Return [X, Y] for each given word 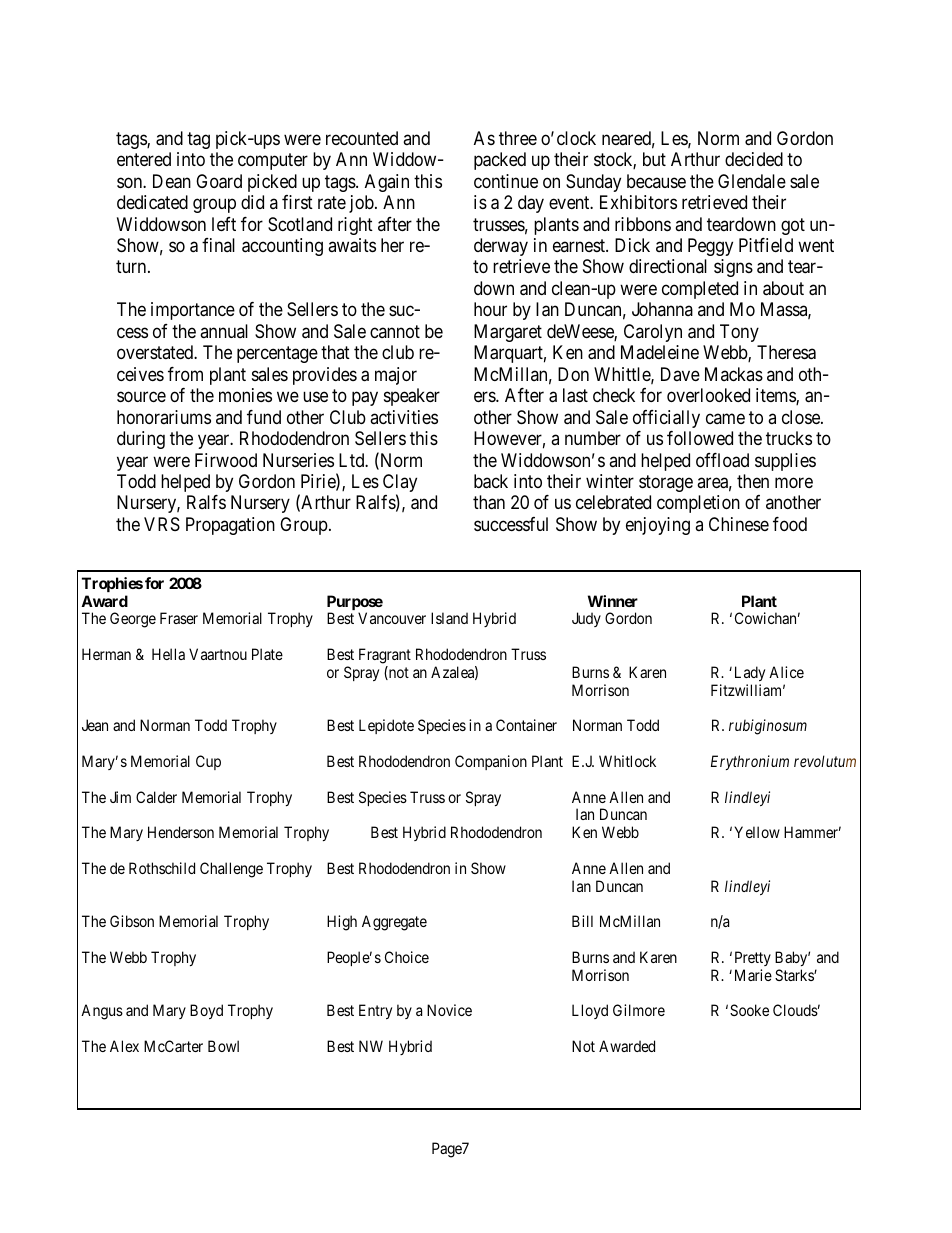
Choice [407, 957]
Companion [491, 762]
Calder [156, 797]
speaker [412, 397]
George [133, 620]
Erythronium [750, 762]
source [141, 397]
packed [500, 161]
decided [754, 159]
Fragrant [385, 656]
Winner [613, 601]
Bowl [223, 1046]
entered [144, 159]
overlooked [708, 395]
